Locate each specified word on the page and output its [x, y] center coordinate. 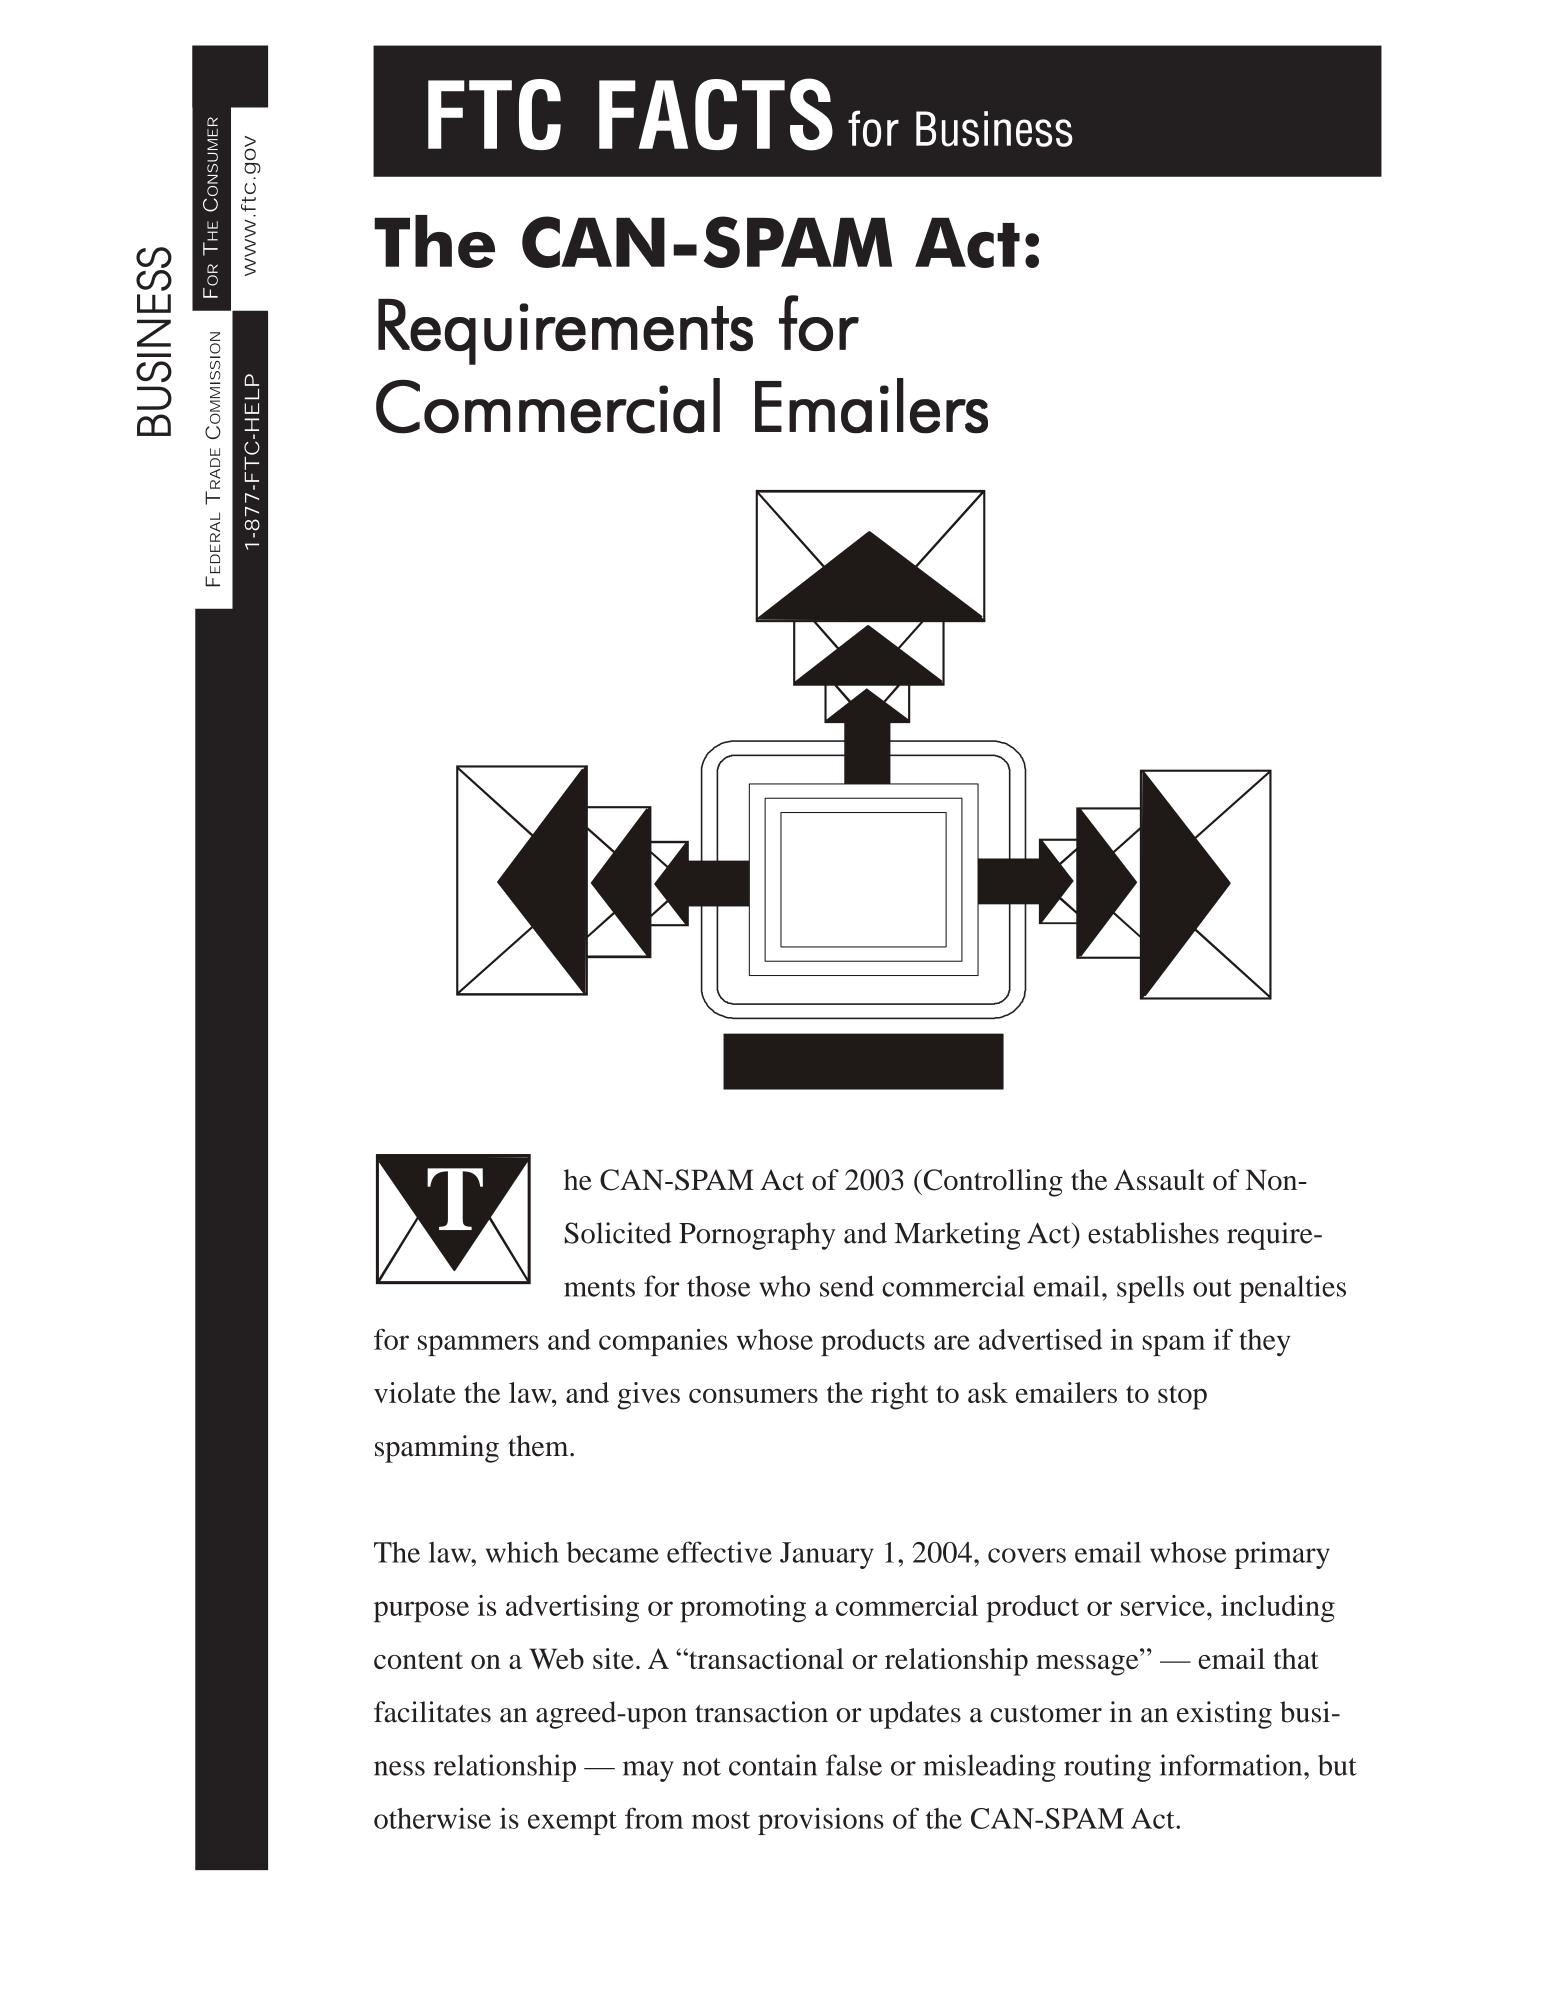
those [718, 1286]
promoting [743, 1609]
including [1278, 1609]
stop [1182, 1397]
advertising [572, 1609]
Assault [1159, 1179]
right [899, 1396]
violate [415, 1392]
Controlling [992, 1183]
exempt [572, 1823]
